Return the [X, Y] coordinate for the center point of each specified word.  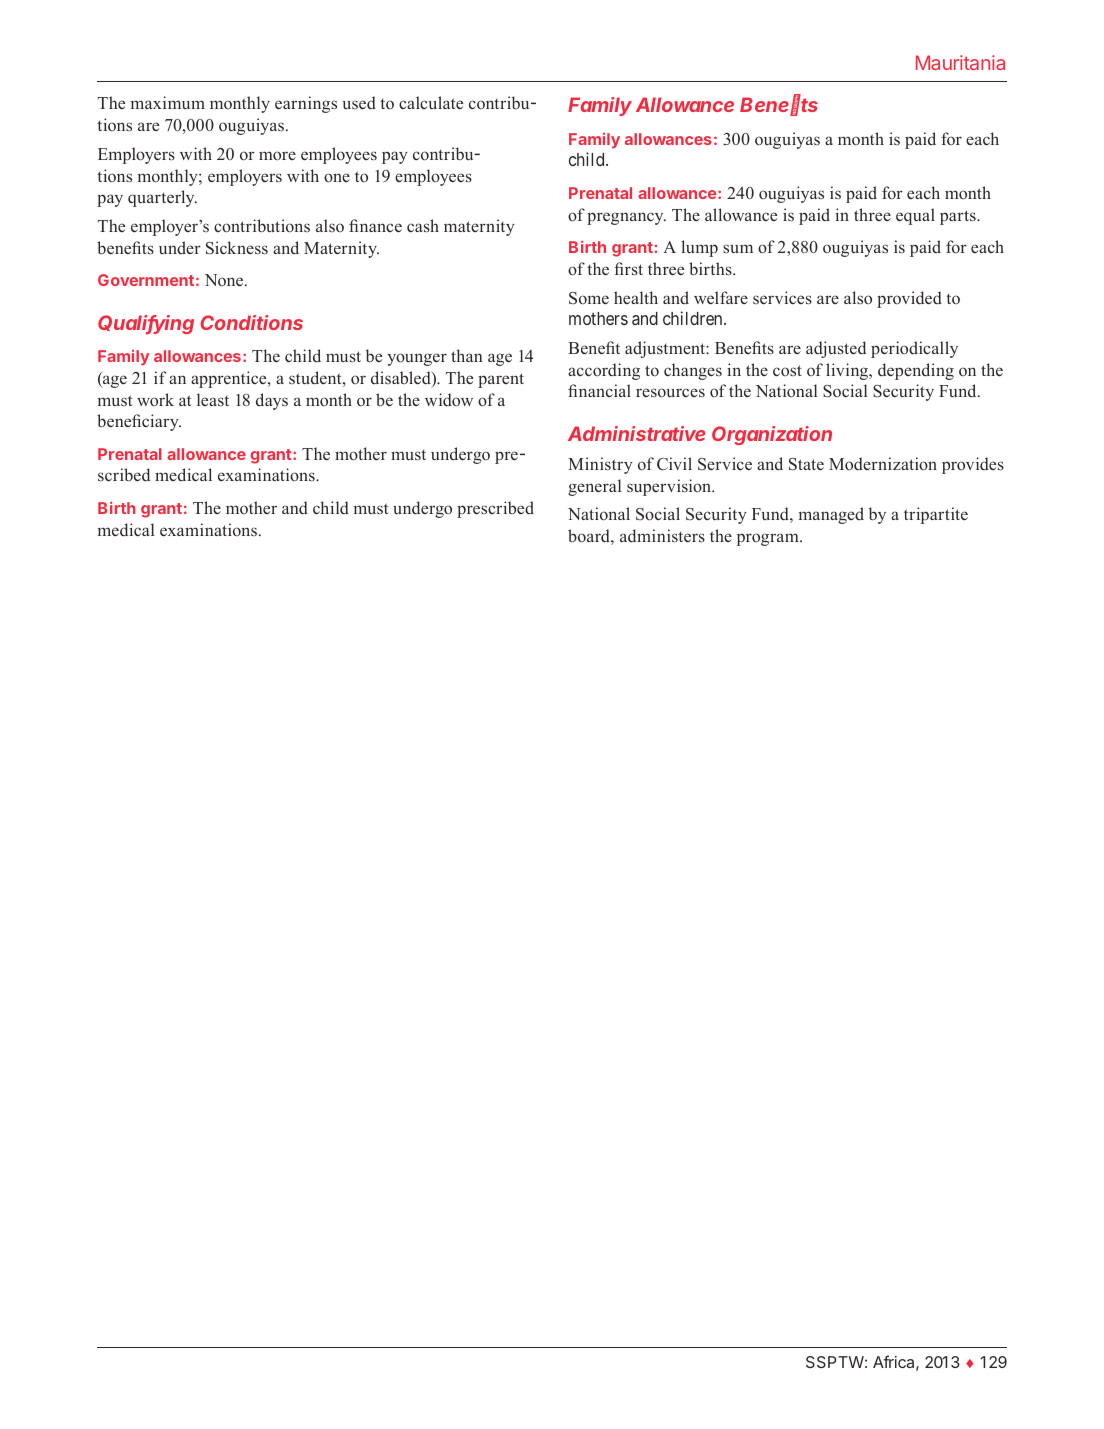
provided [909, 299]
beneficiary [139, 422]
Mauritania [960, 62]
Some [589, 298]
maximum [168, 102]
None [225, 280]
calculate [431, 102]
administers [662, 536]
